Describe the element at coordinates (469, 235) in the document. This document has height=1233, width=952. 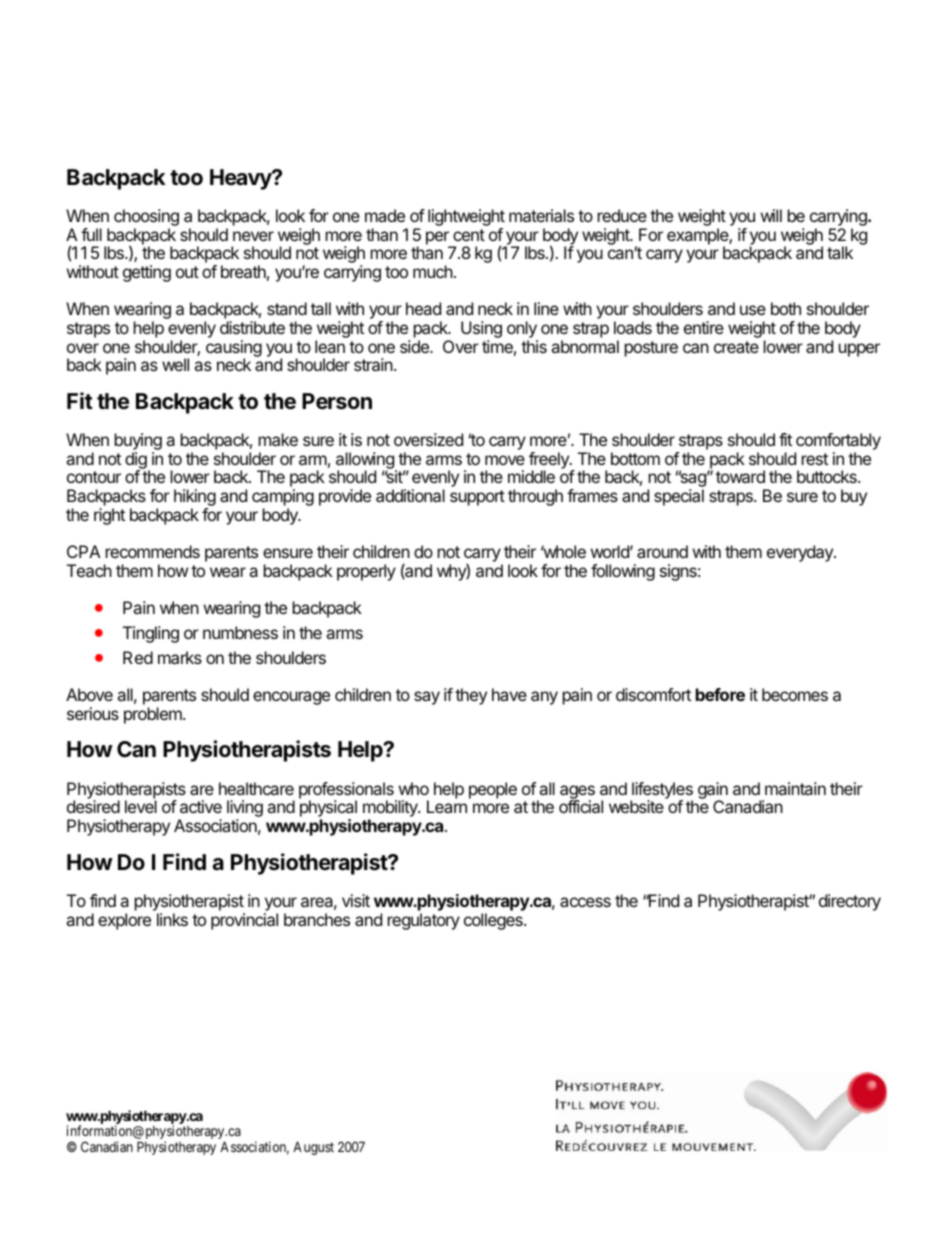
I see `cent` at that location.
